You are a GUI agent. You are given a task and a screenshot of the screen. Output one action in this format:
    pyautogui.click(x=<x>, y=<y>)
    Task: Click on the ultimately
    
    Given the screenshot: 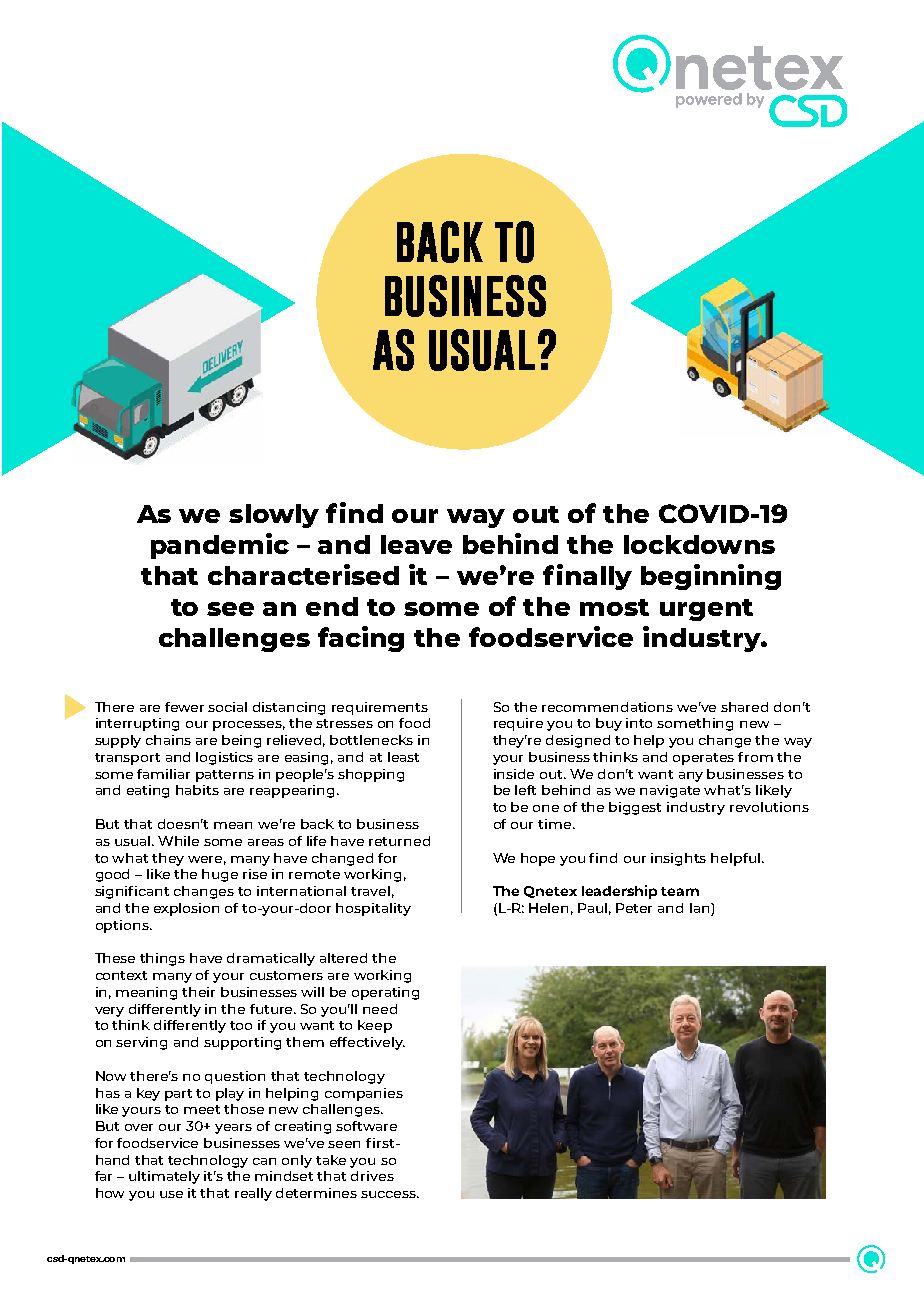 What is the action you would take?
    pyautogui.click(x=164, y=1177)
